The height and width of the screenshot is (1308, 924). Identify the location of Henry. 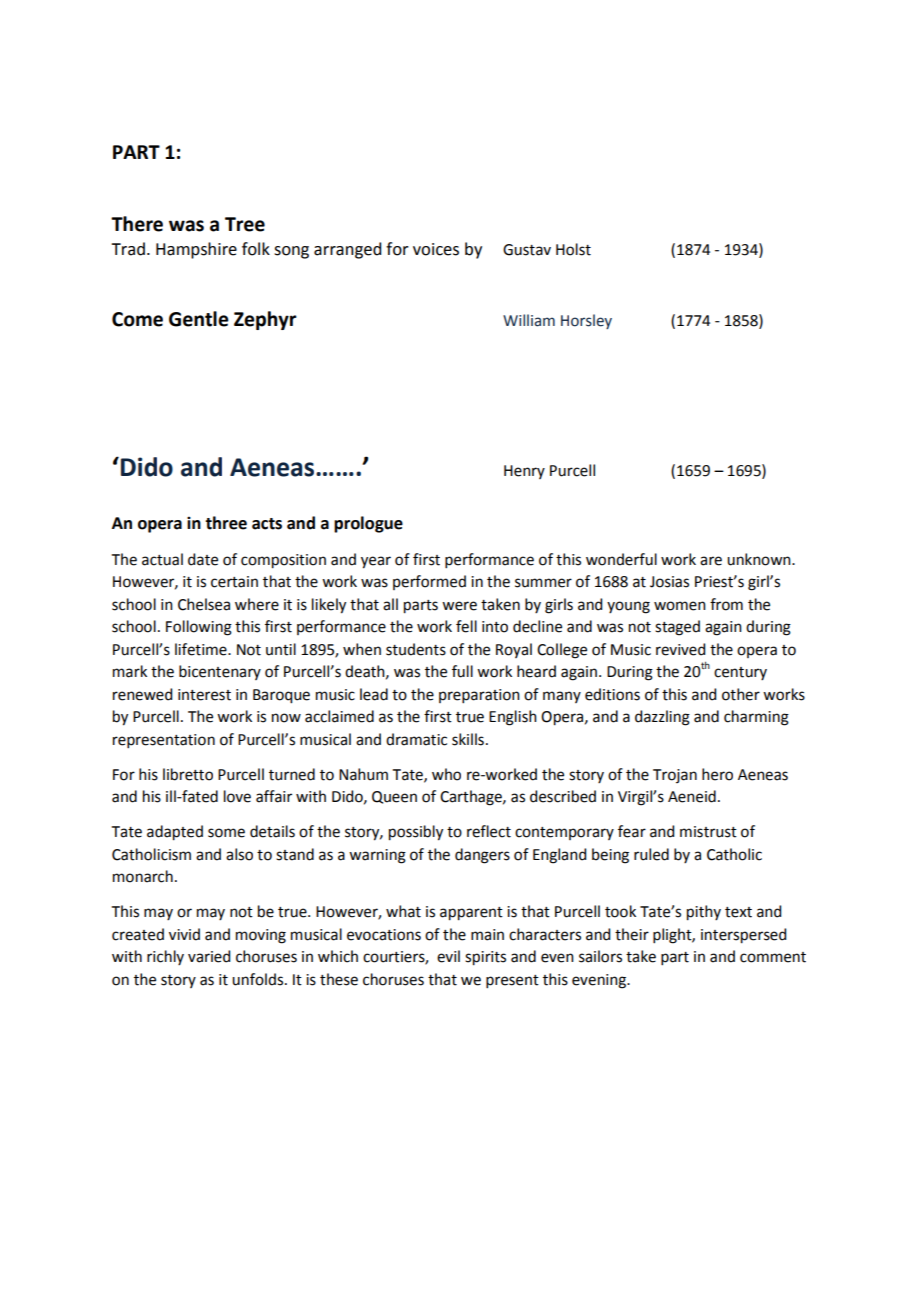
(524, 472).
